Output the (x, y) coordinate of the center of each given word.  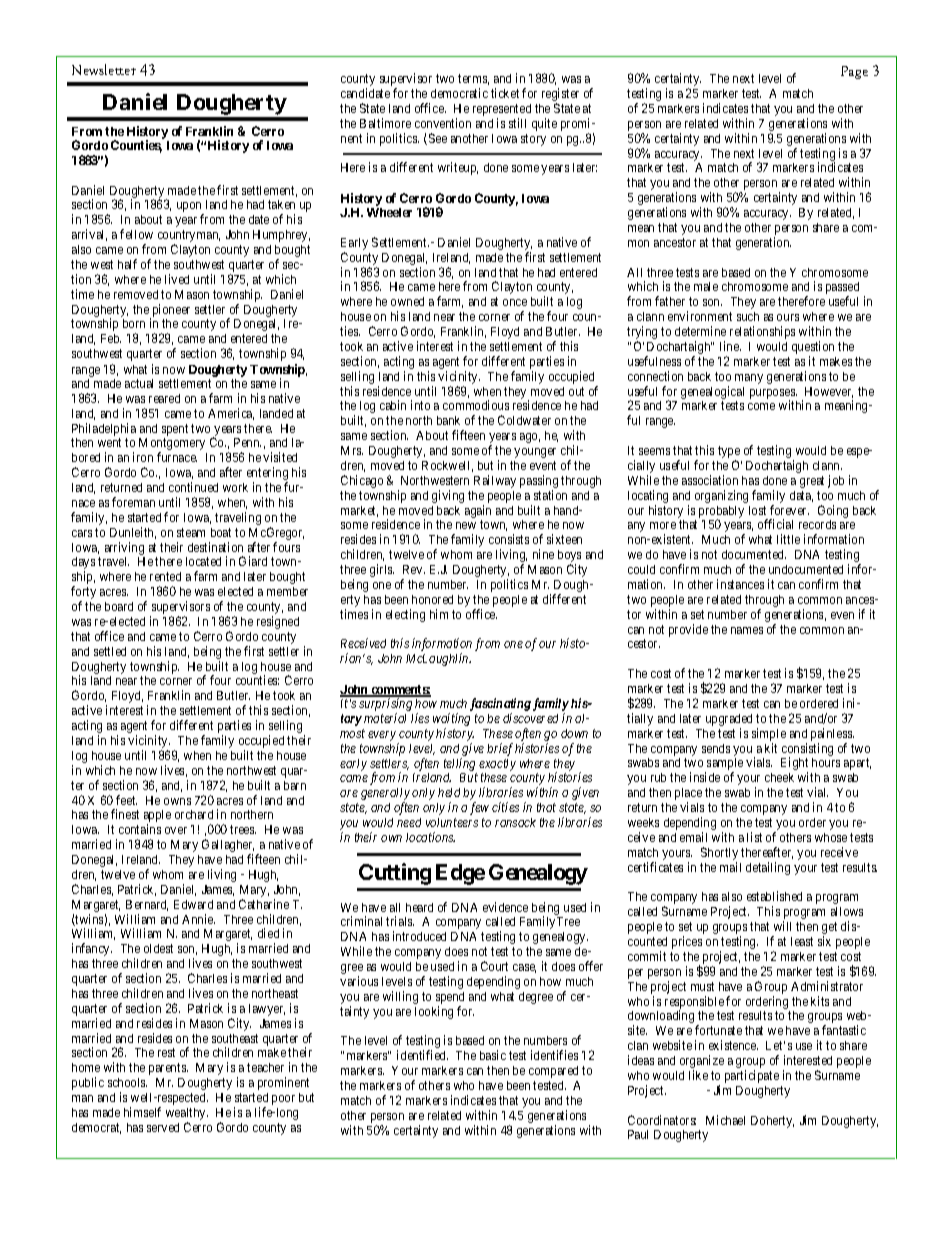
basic (493, 1055)
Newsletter (104, 69)
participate (752, 1076)
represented (502, 111)
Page (854, 72)
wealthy (187, 1115)
